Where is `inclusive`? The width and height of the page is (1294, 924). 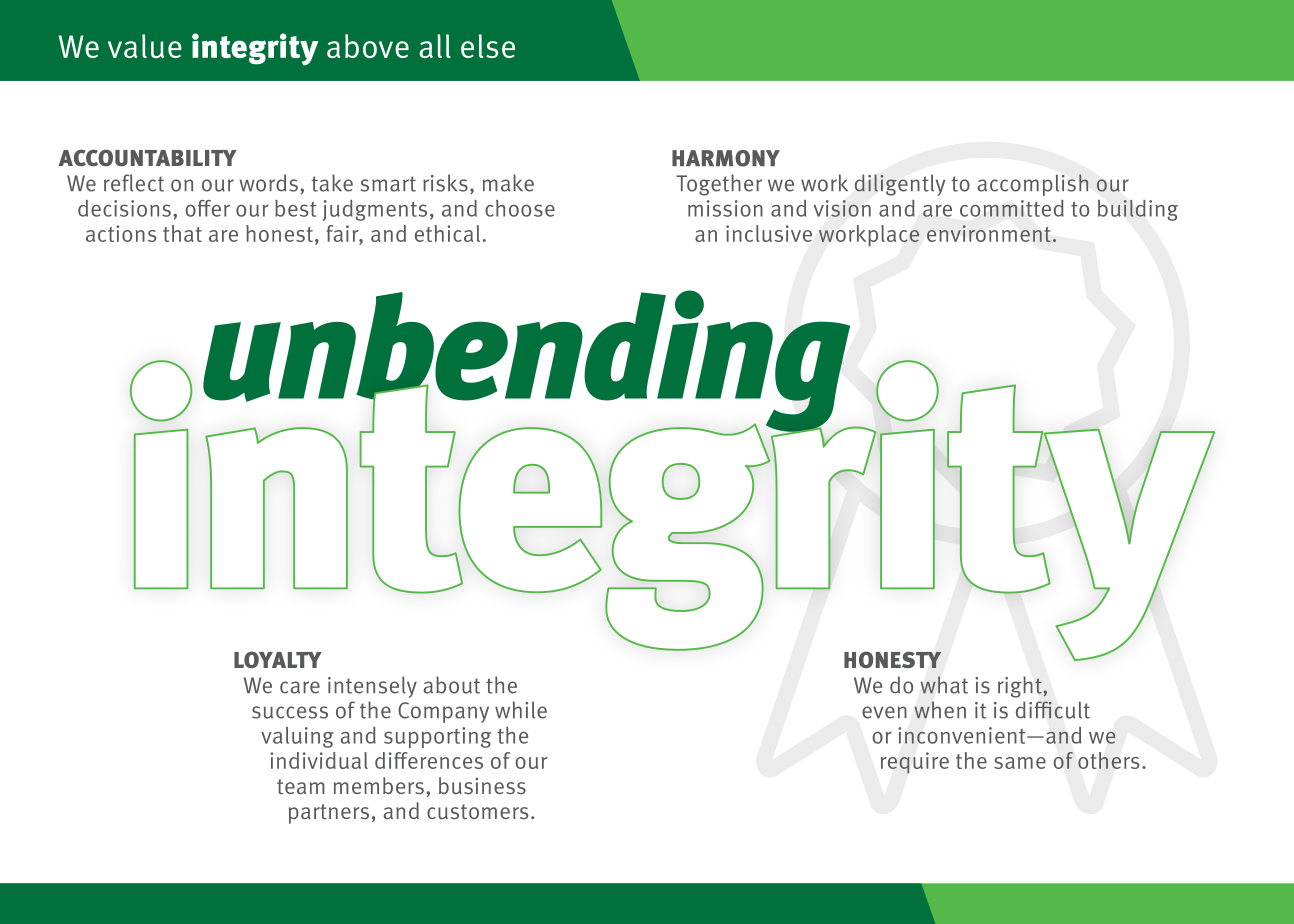
inclusive is located at coordinates (769, 233).
